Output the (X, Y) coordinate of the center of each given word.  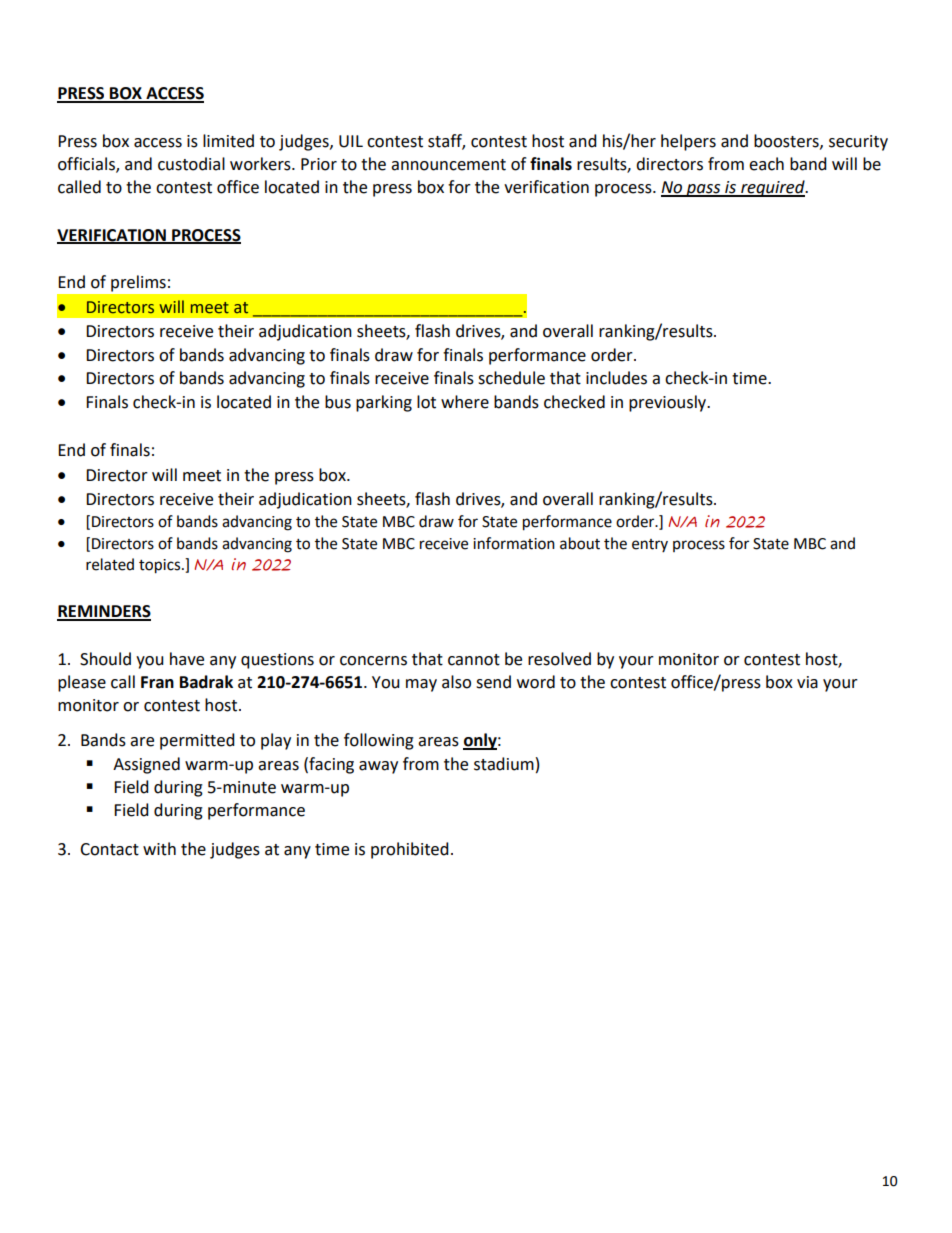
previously (669, 403)
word (536, 682)
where (465, 402)
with (159, 849)
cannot (474, 660)
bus (338, 402)
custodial (191, 164)
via (807, 682)
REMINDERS (104, 612)
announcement (448, 165)
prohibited (410, 850)
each (766, 164)
